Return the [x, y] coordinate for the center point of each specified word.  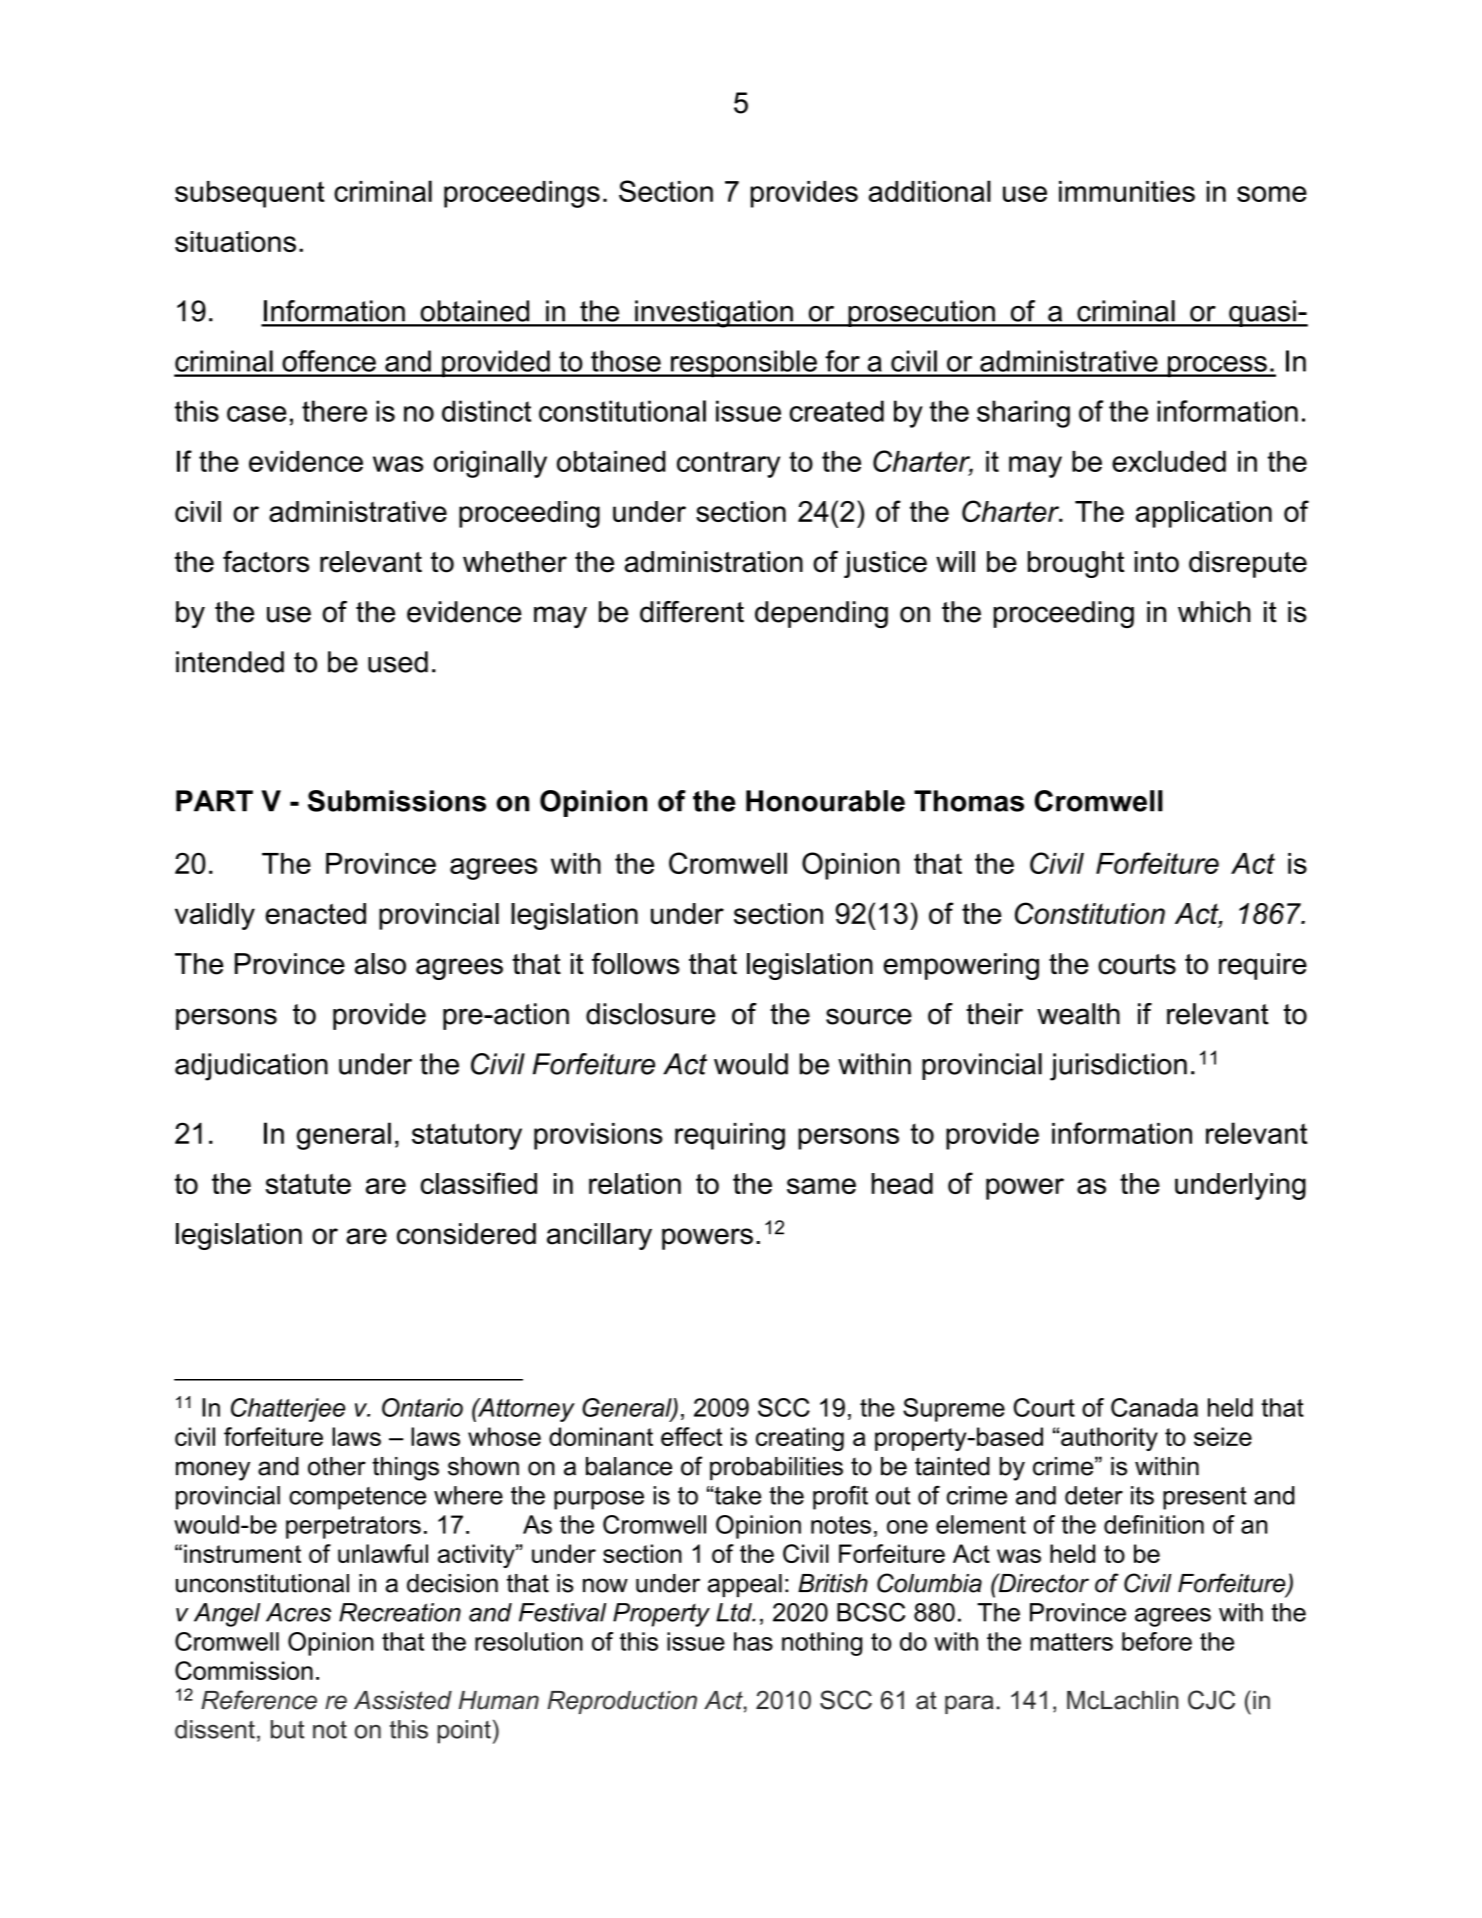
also [380, 964]
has [753, 1641]
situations [235, 241]
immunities [1127, 191]
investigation [714, 314]
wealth [1078, 1014]
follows [636, 964]
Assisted [403, 1700]
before [1157, 1641]
